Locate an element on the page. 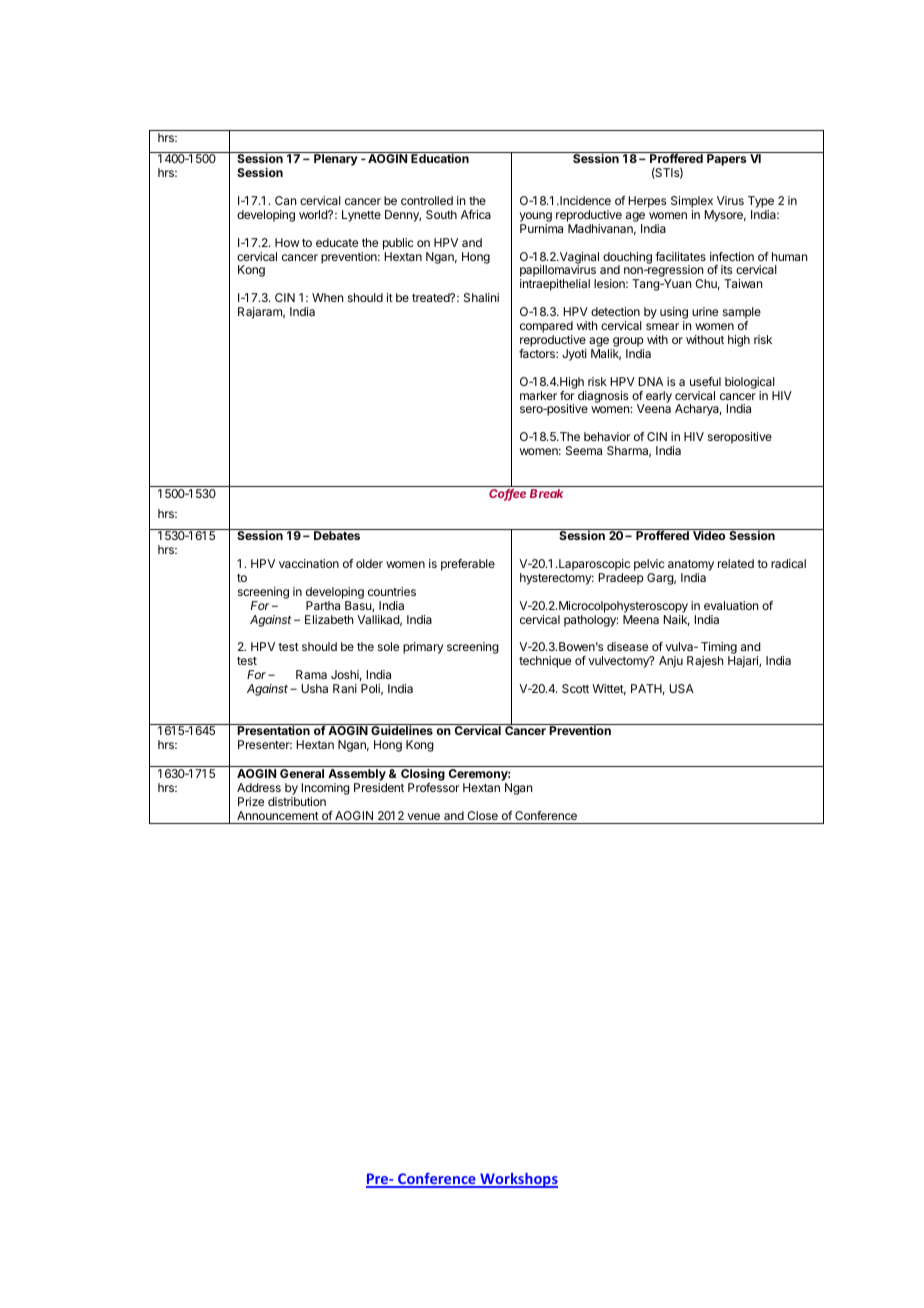  Papers is located at coordinates (726, 160).
